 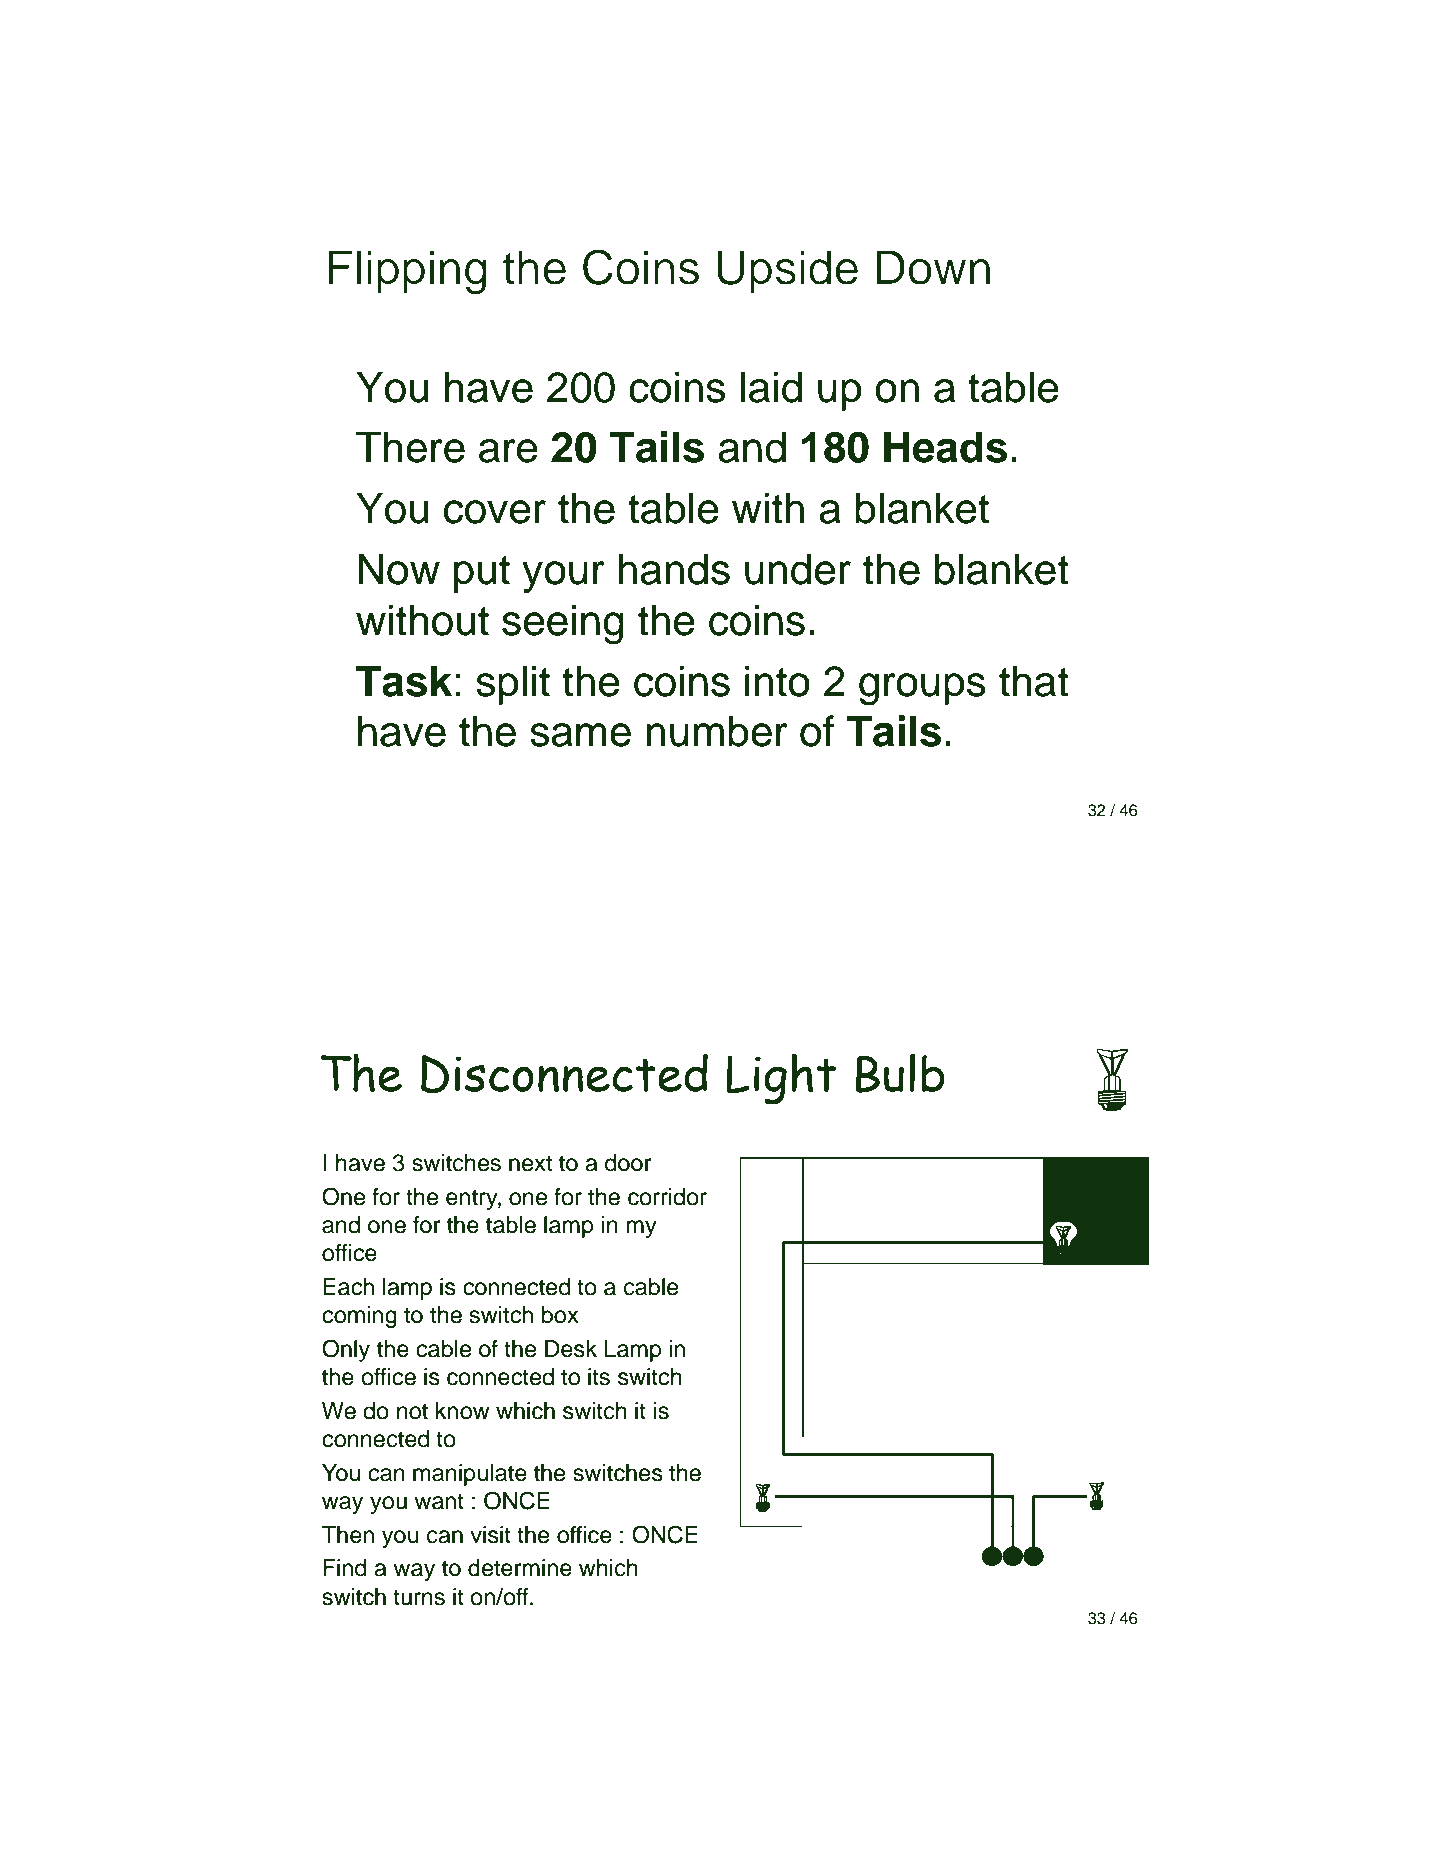 What do you see at coordinates (674, 569) in the screenshot?
I see `hands` at bounding box center [674, 569].
